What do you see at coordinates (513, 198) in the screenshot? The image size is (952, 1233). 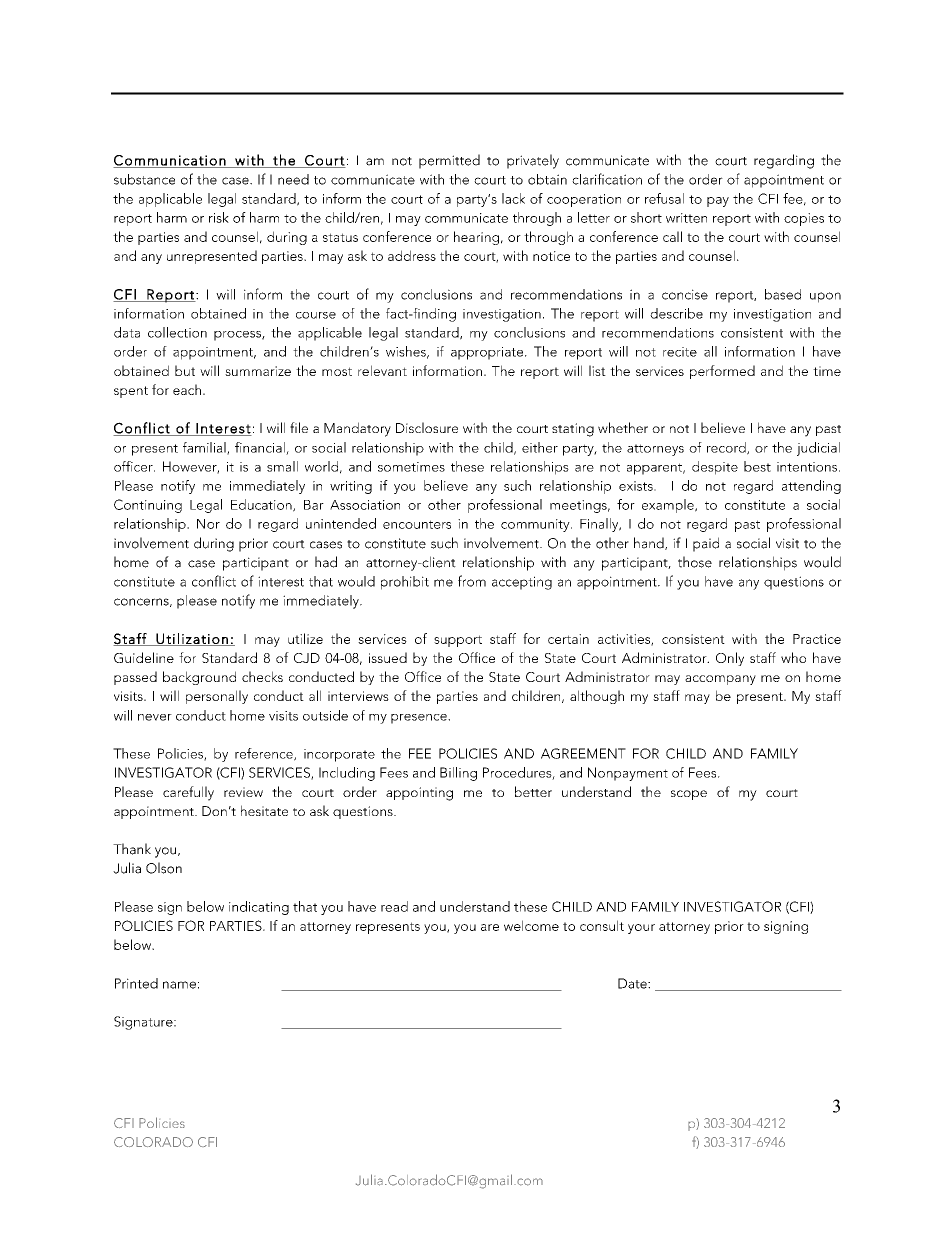 I see `lack` at bounding box center [513, 198].
